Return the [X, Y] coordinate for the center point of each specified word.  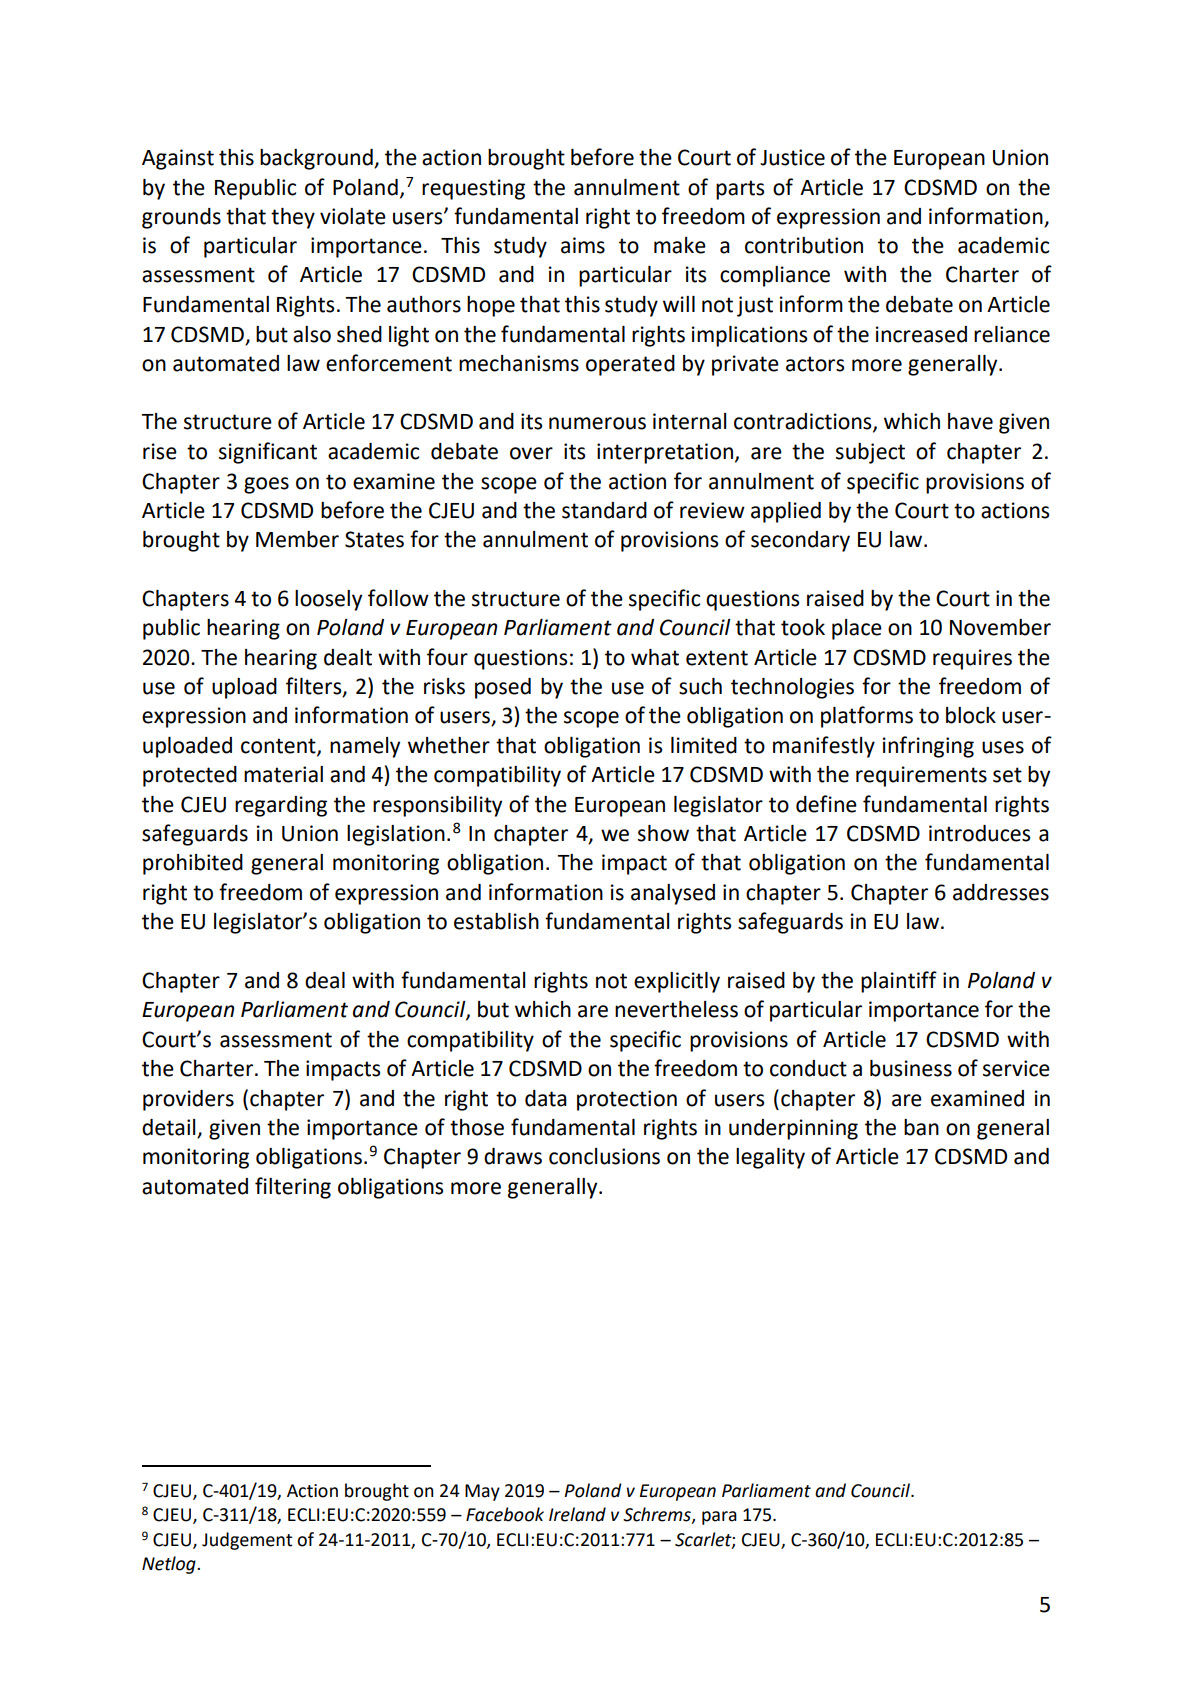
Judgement [247, 1541]
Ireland [577, 1514]
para [719, 1518]
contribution [804, 245]
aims [583, 245]
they [293, 218]
